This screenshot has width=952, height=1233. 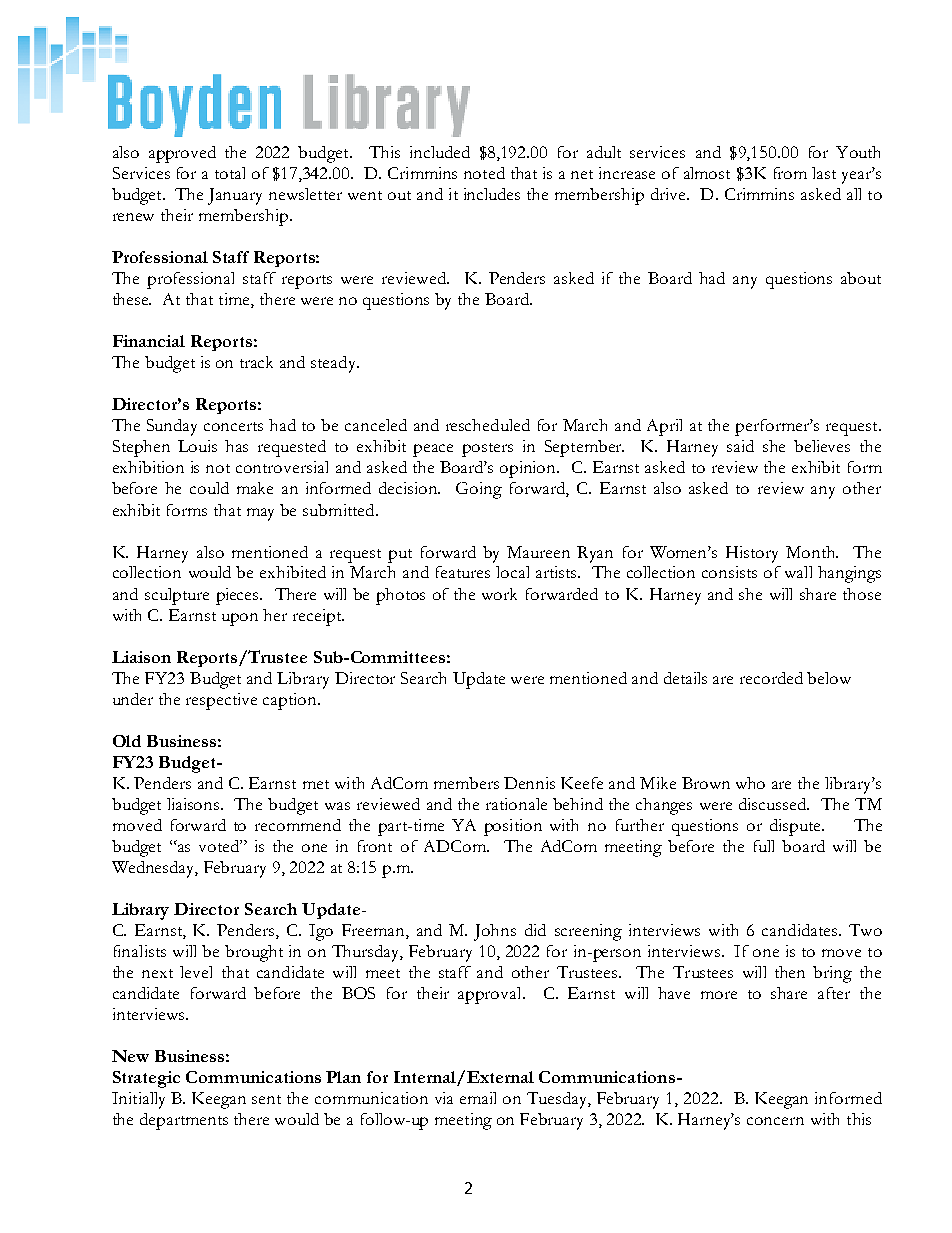 What do you see at coordinates (230, 173) in the screenshot?
I see `total` at bounding box center [230, 173].
